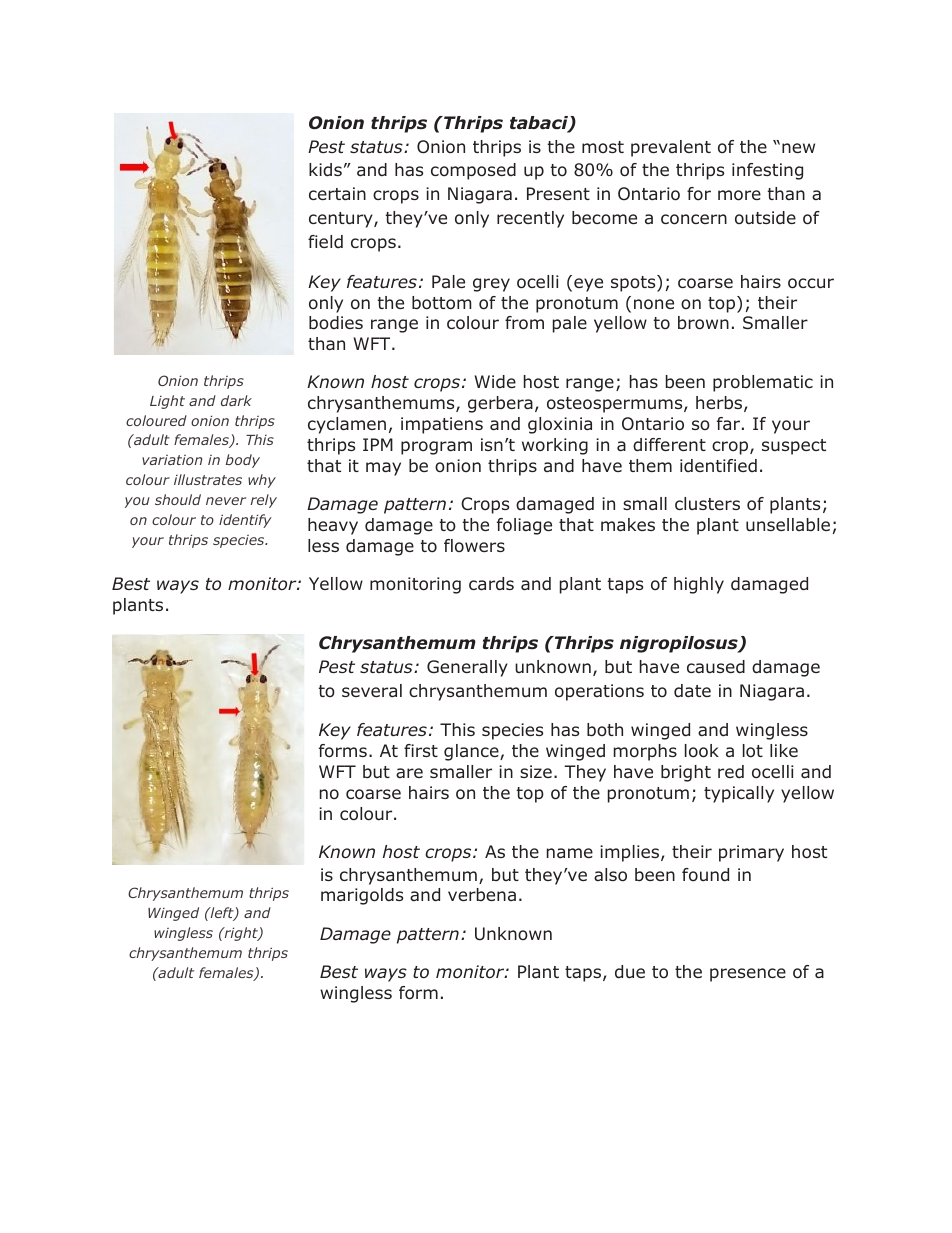 This screenshot has width=952, height=1233. Describe the element at coordinates (716, 667) in the screenshot. I see `caused` at that location.
